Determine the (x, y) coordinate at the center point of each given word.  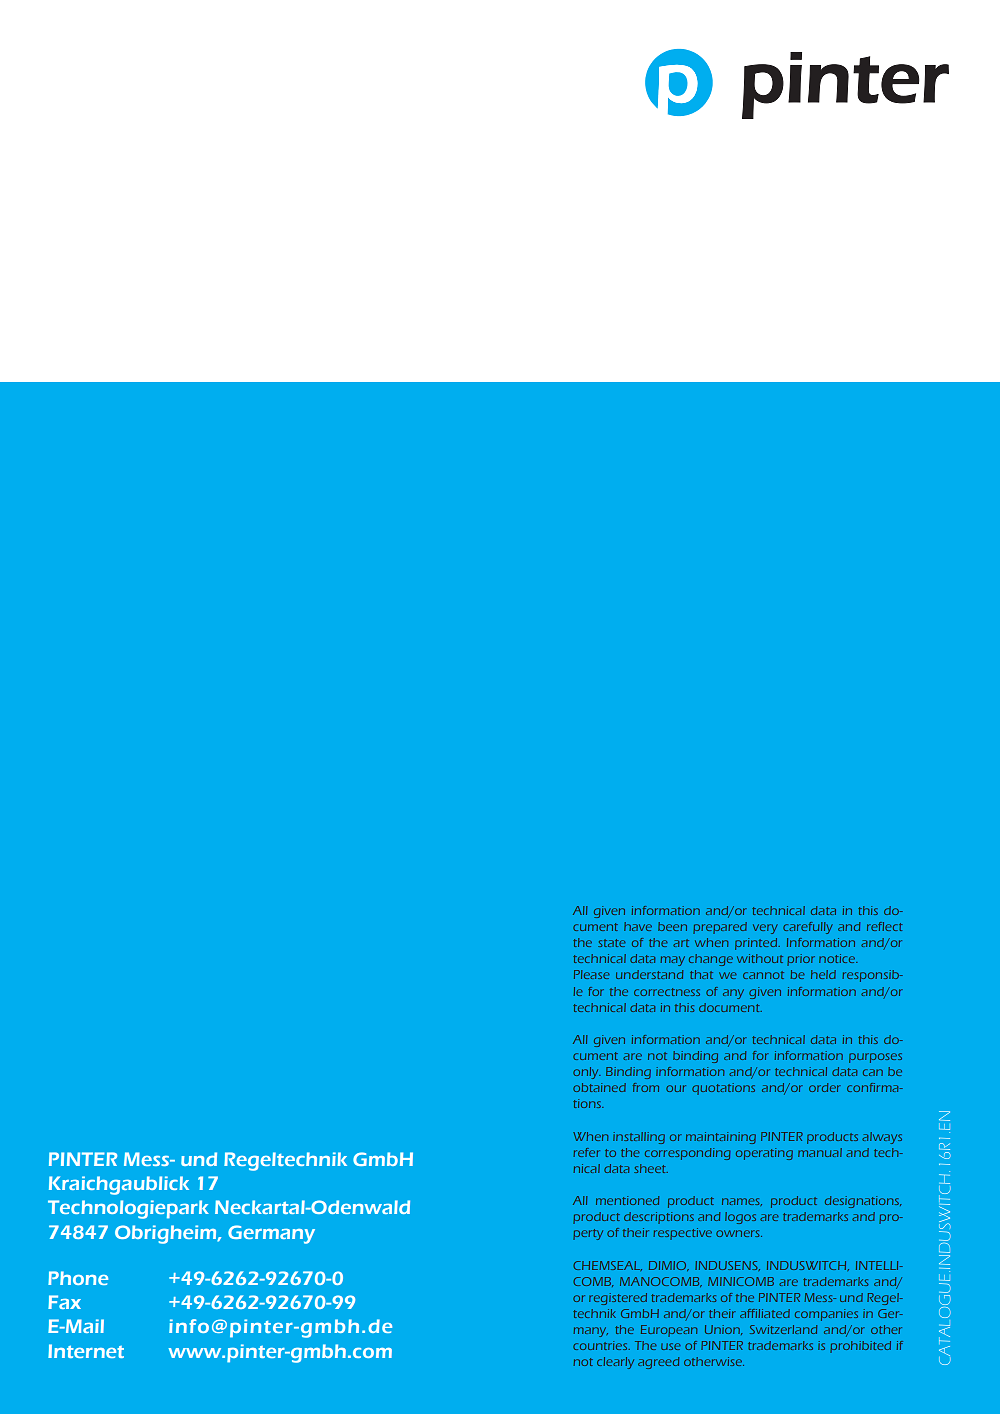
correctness (667, 992)
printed (757, 944)
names (742, 1202)
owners (739, 1233)
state (612, 943)
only (587, 1073)
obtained (599, 1087)
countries (601, 1345)
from (646, 1087)
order (825, 1087)
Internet (86, 1351)
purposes (875, 1058)
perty (588, 1234)
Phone (78, 1278)
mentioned (627, 1200)
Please (592, 974)
